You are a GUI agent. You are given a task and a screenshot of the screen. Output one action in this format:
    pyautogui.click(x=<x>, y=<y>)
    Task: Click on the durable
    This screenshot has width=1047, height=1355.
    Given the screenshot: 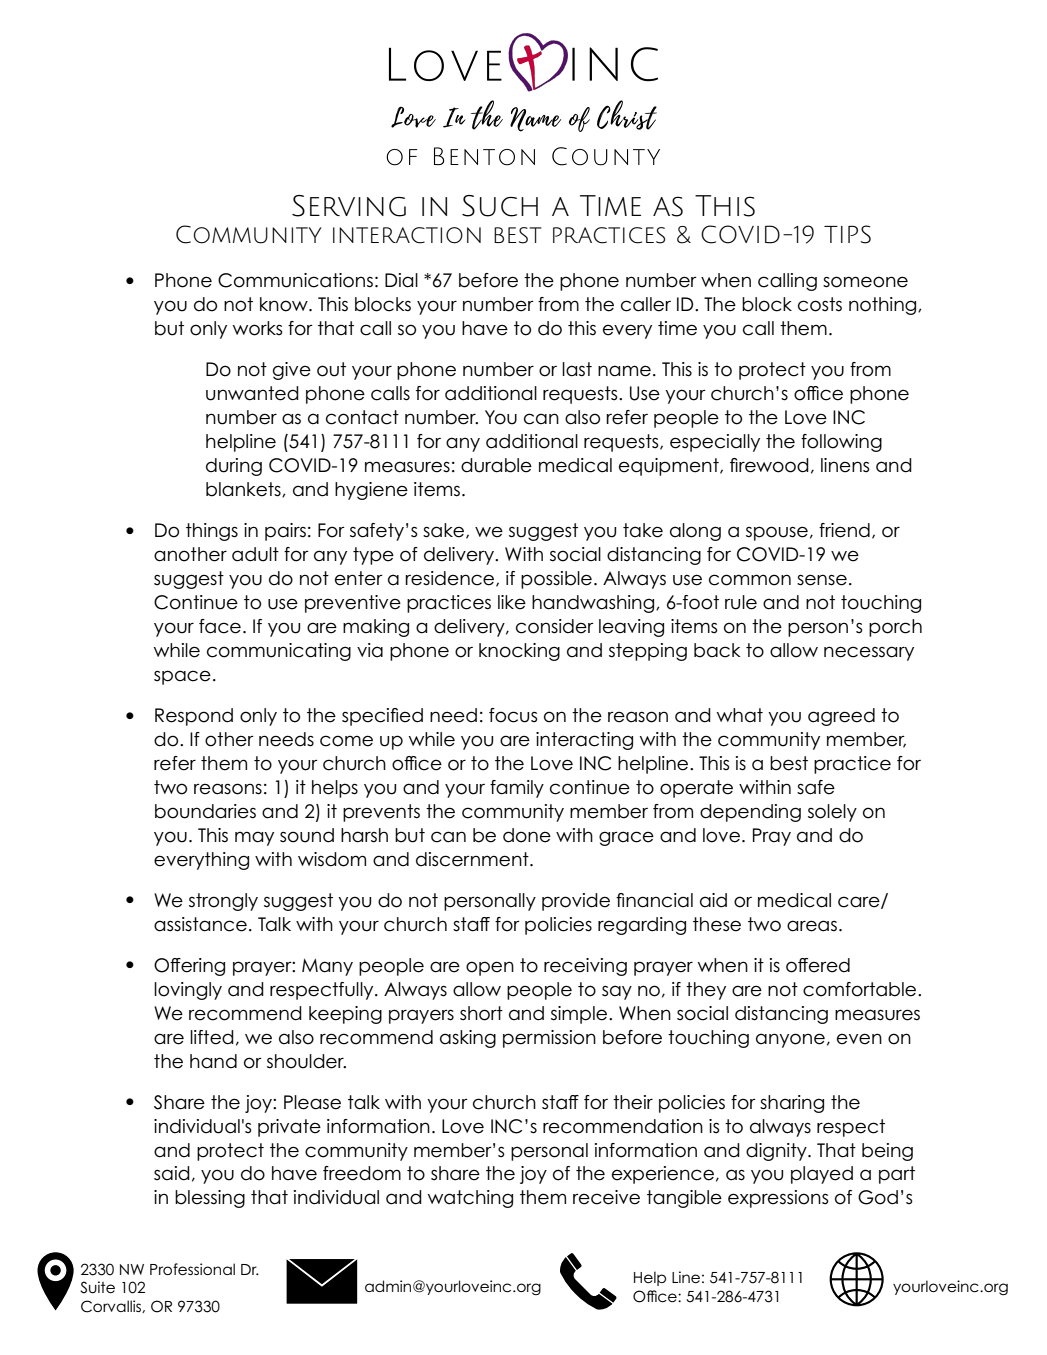 What is the action you would take?
    pyautogui.click(x=496, y=465)
